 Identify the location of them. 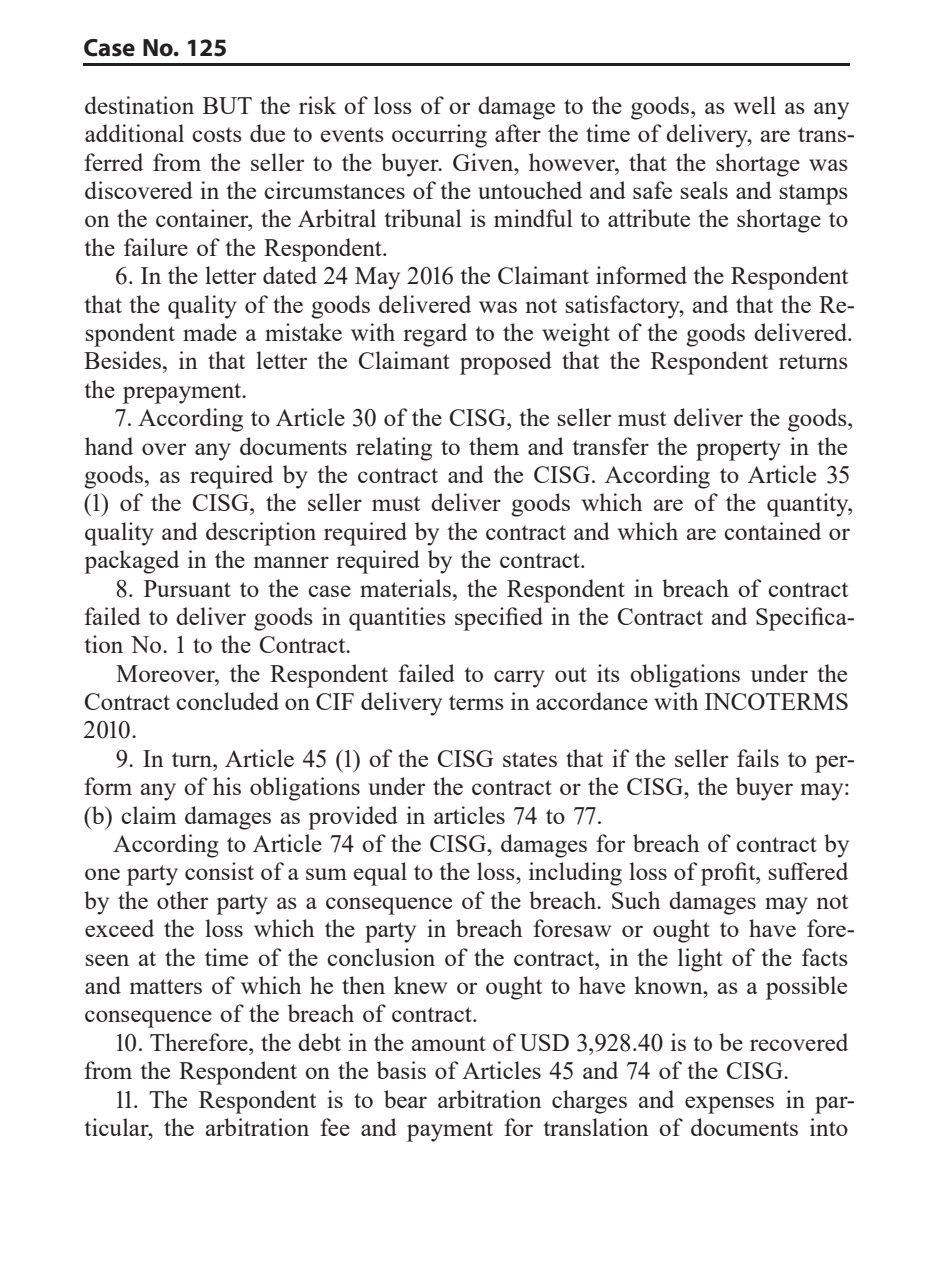
(494, 446).
